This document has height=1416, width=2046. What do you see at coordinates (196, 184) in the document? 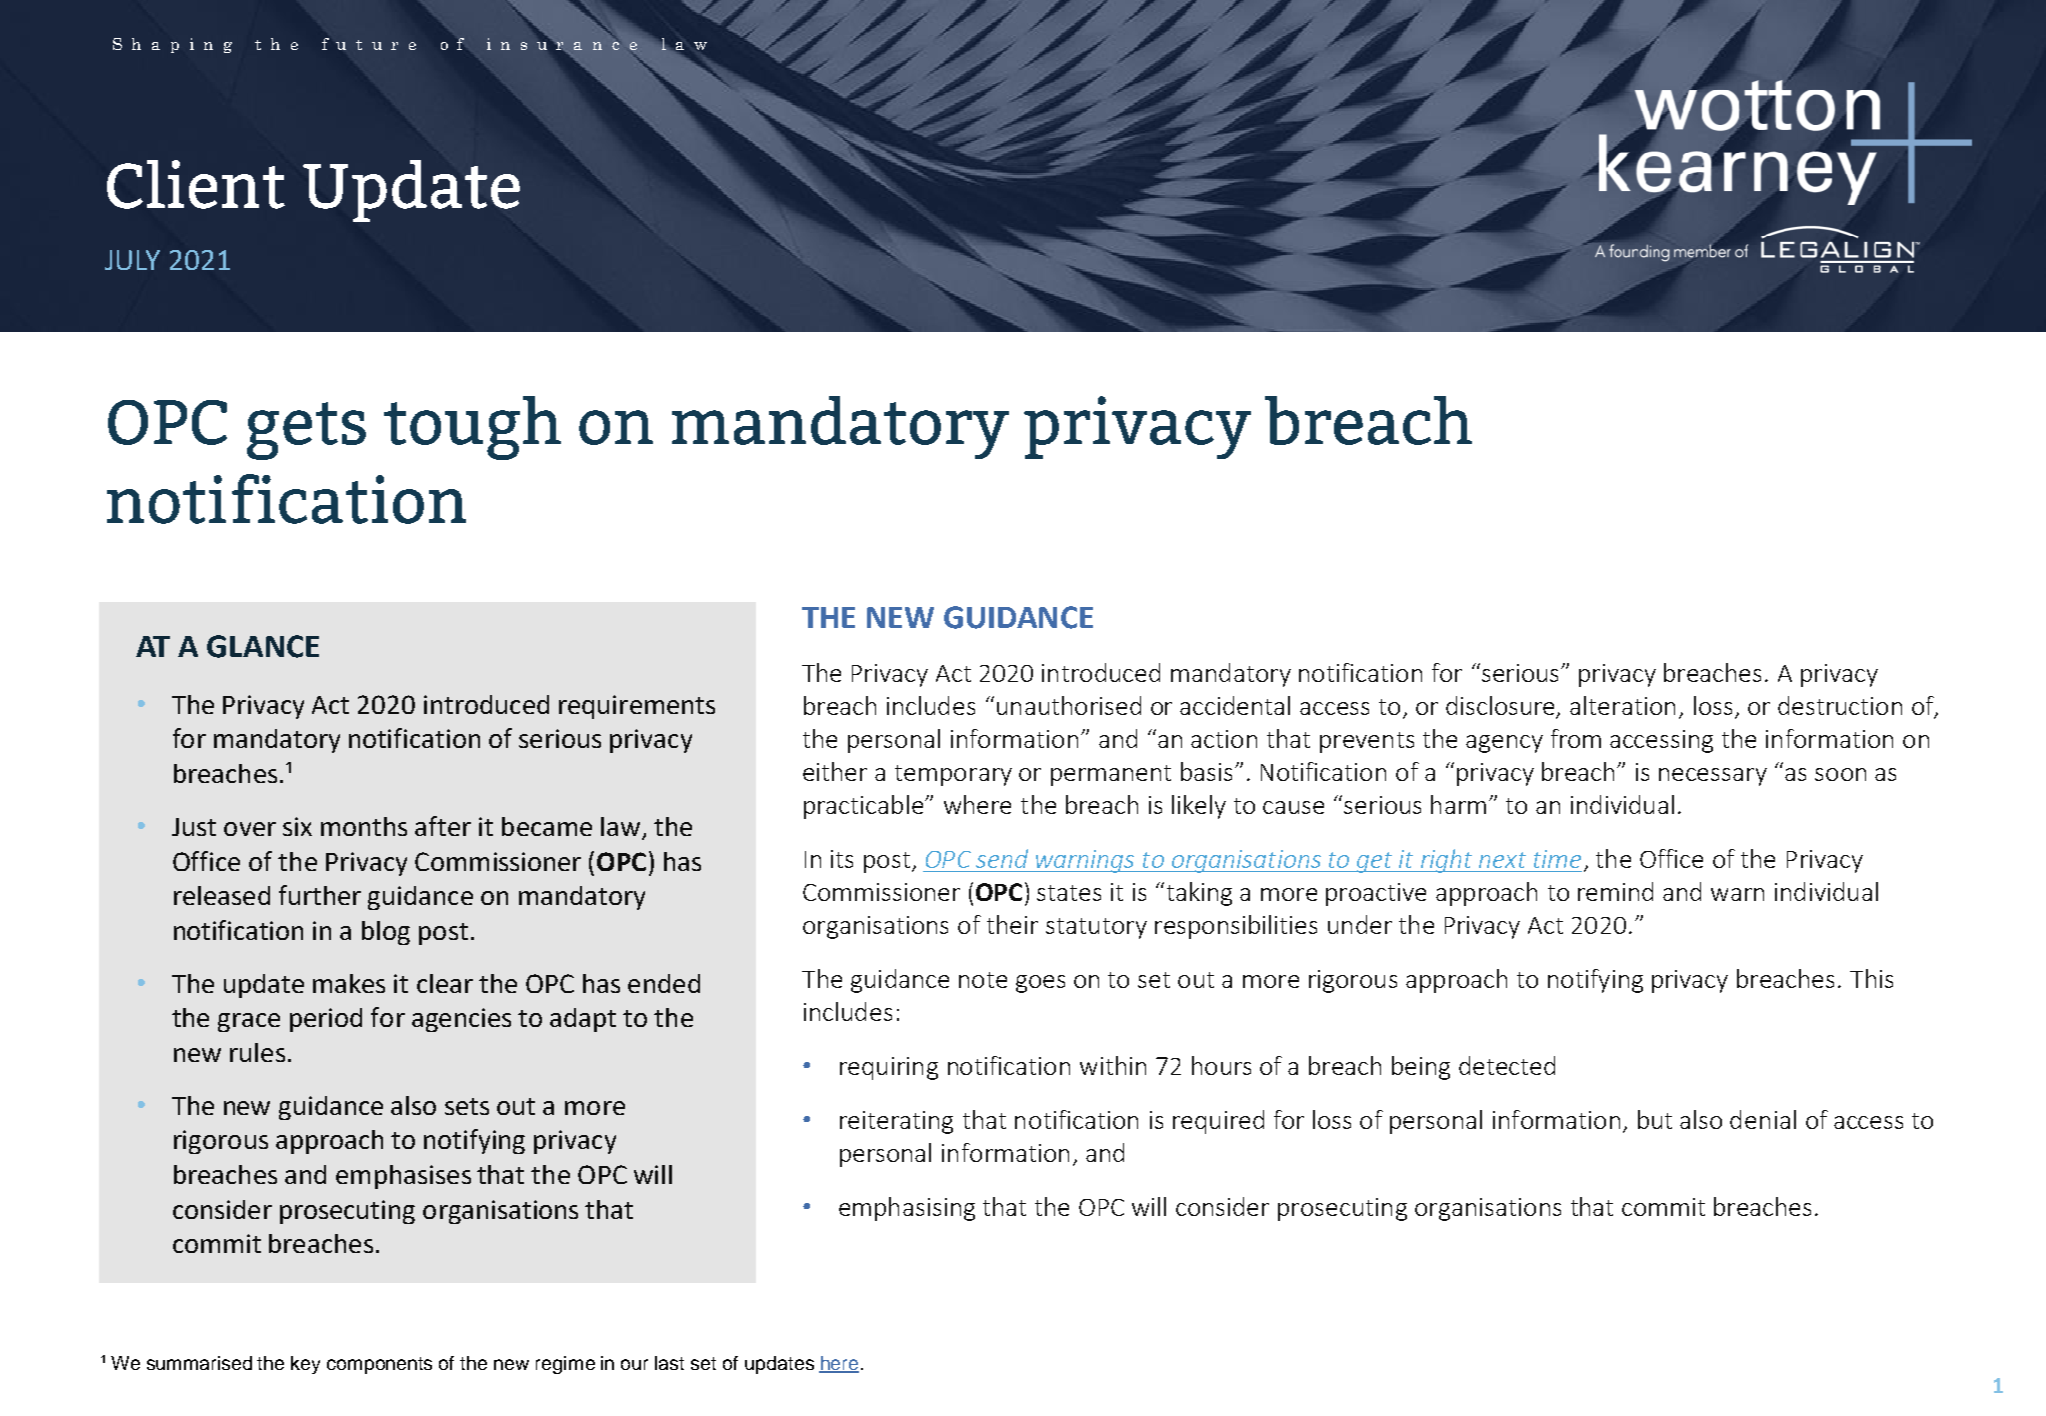
I see `Client` at bounding box center [196, 184].
